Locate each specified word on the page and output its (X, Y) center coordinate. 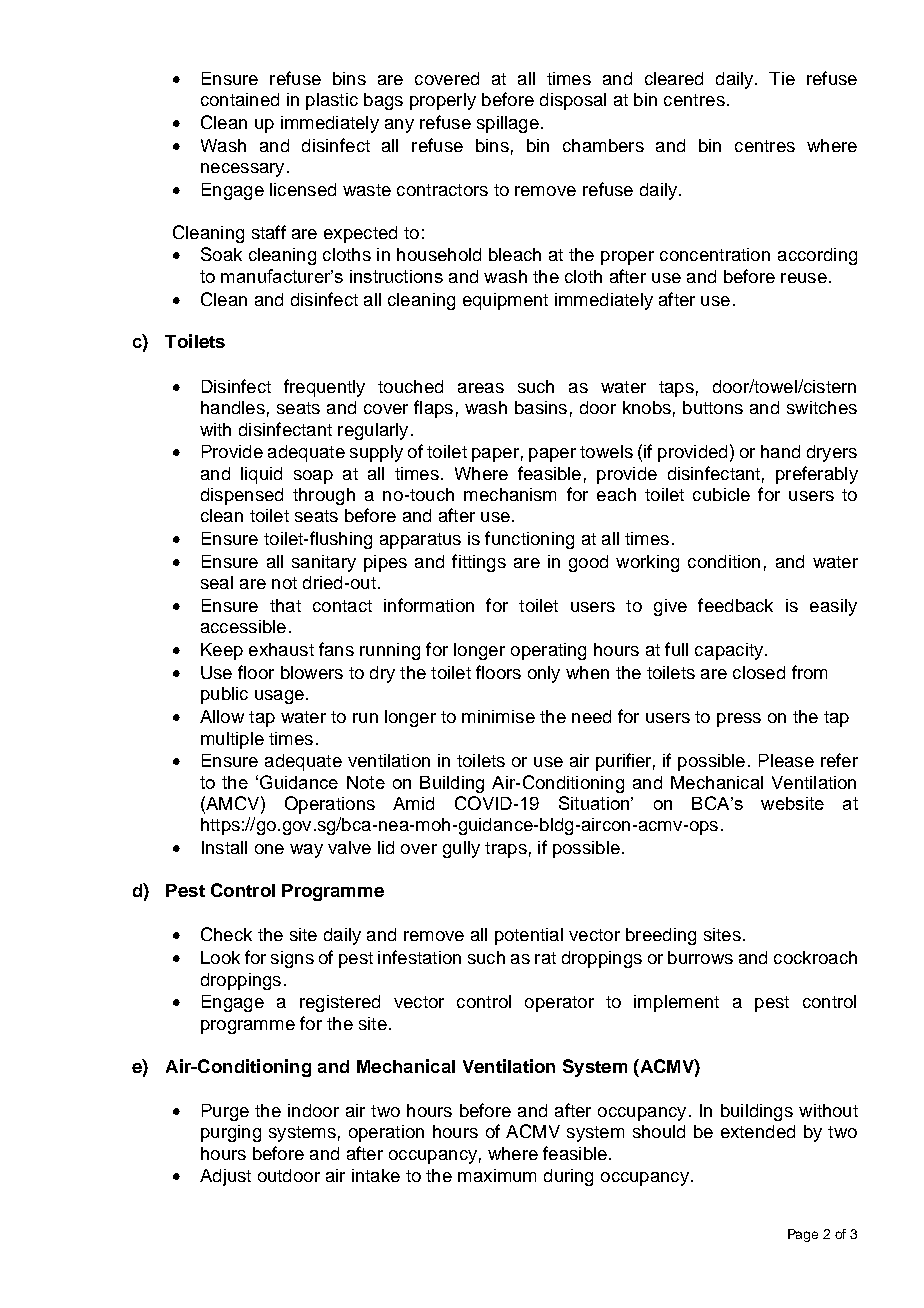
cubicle (721, 494)
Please (786, 760)
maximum (497, 1175)
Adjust (225, 1177)
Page (803, 1235)
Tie (782, 78)
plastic (332, 101)
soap (313, 477)
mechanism (510, 494)
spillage (508, 124)
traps (506, 850)
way (306, 851)
